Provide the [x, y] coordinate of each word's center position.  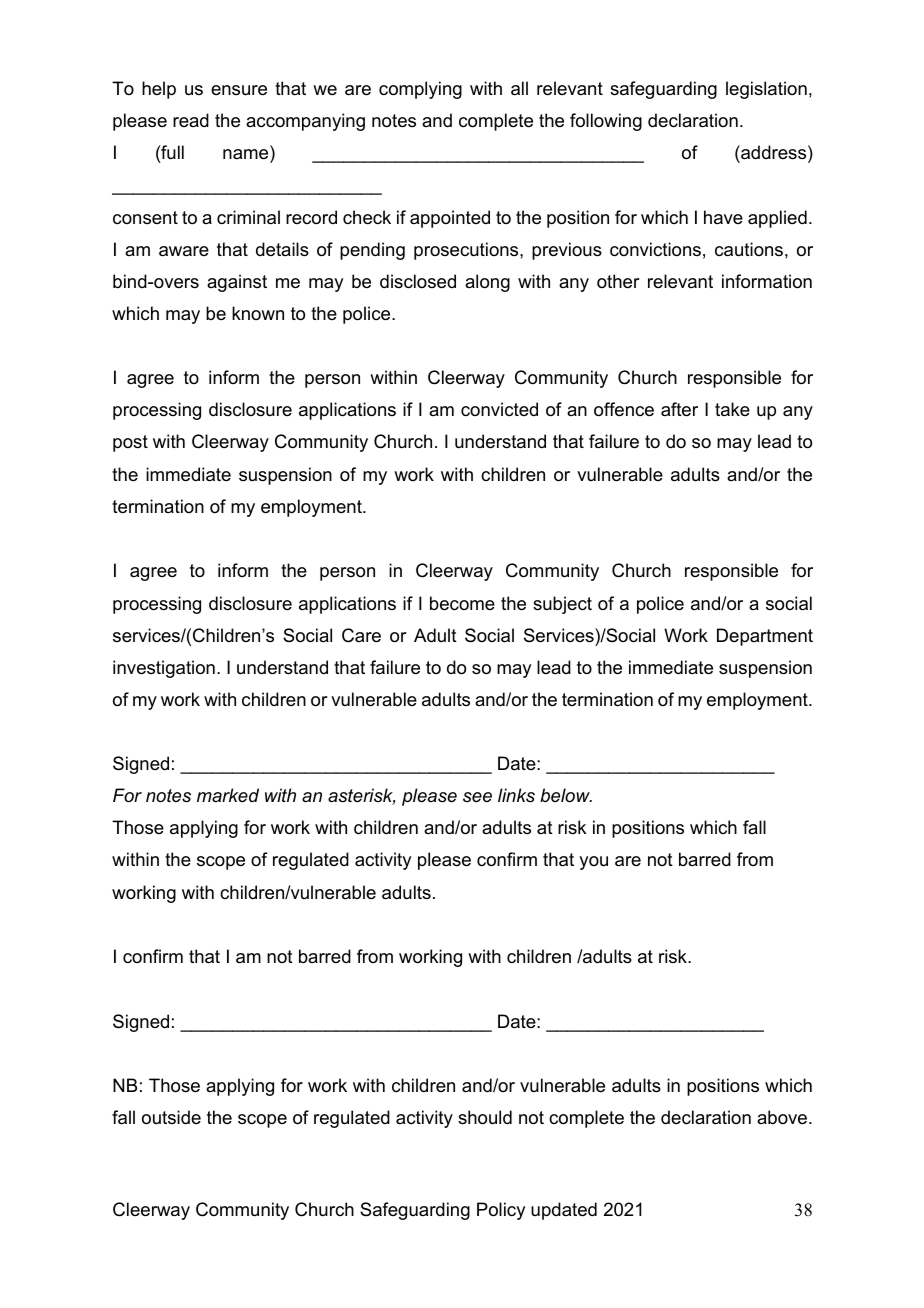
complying [420, 90]
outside [171, 1117]
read [191, 120]
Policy [501, 1211]
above [783, 1117]
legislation [766, 90]
